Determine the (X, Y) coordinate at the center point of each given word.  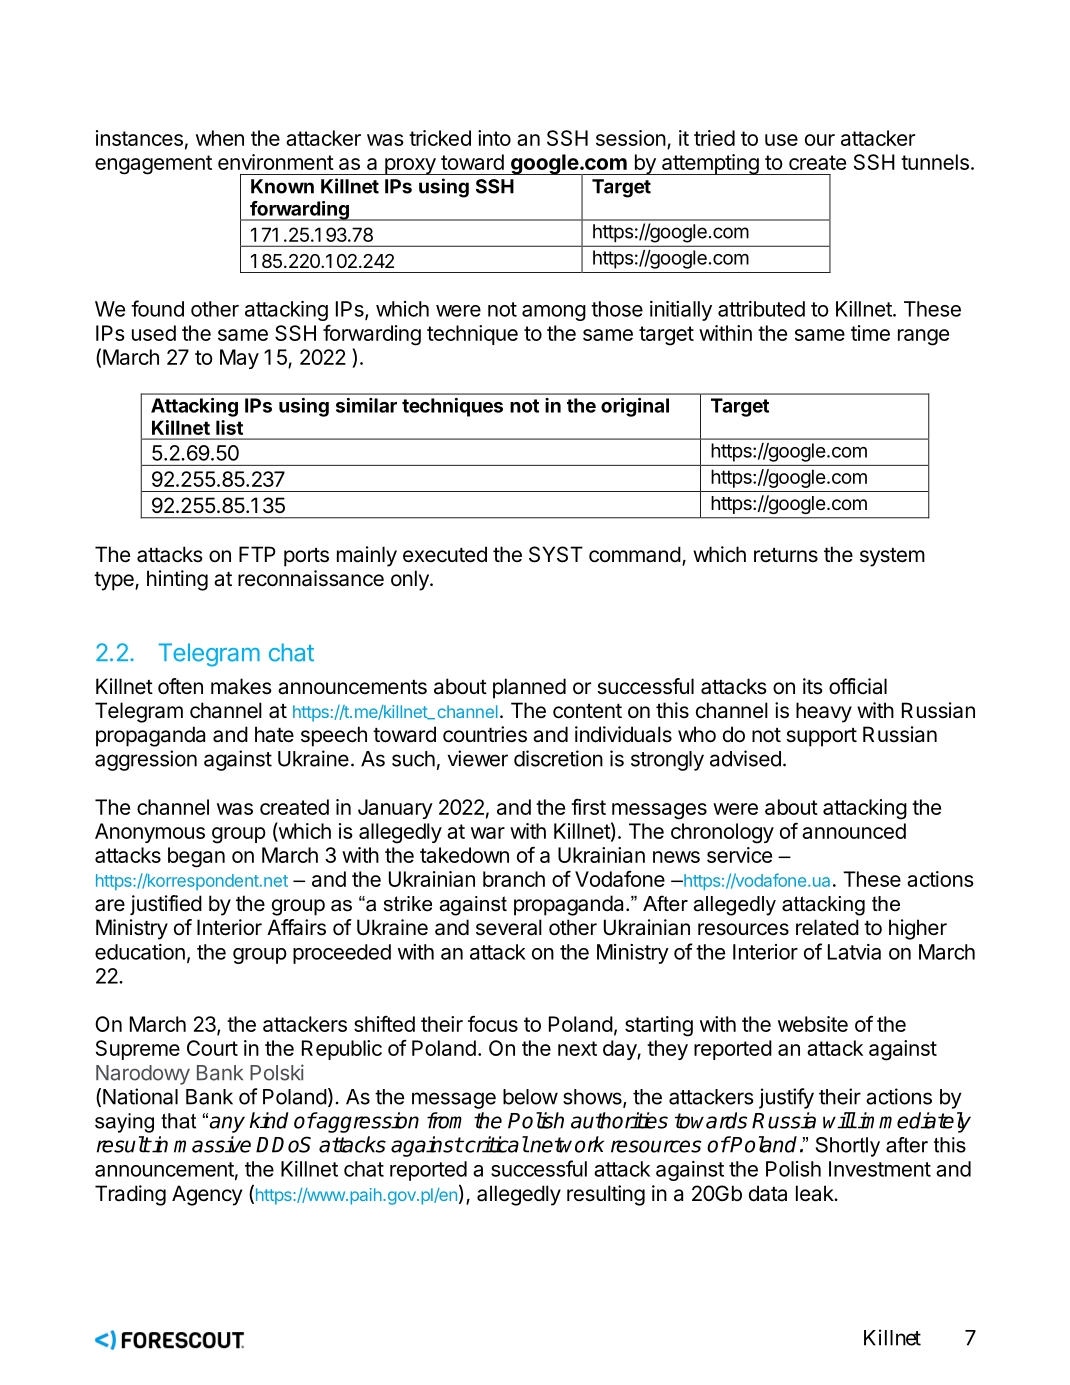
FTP (257, 554)
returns (786, 555)
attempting (710, 164)
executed (445, 554)
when (220, 138)
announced (854, 831)
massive (212, 1144)
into (494, 138)
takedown (464, 855)
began (196, 857)
